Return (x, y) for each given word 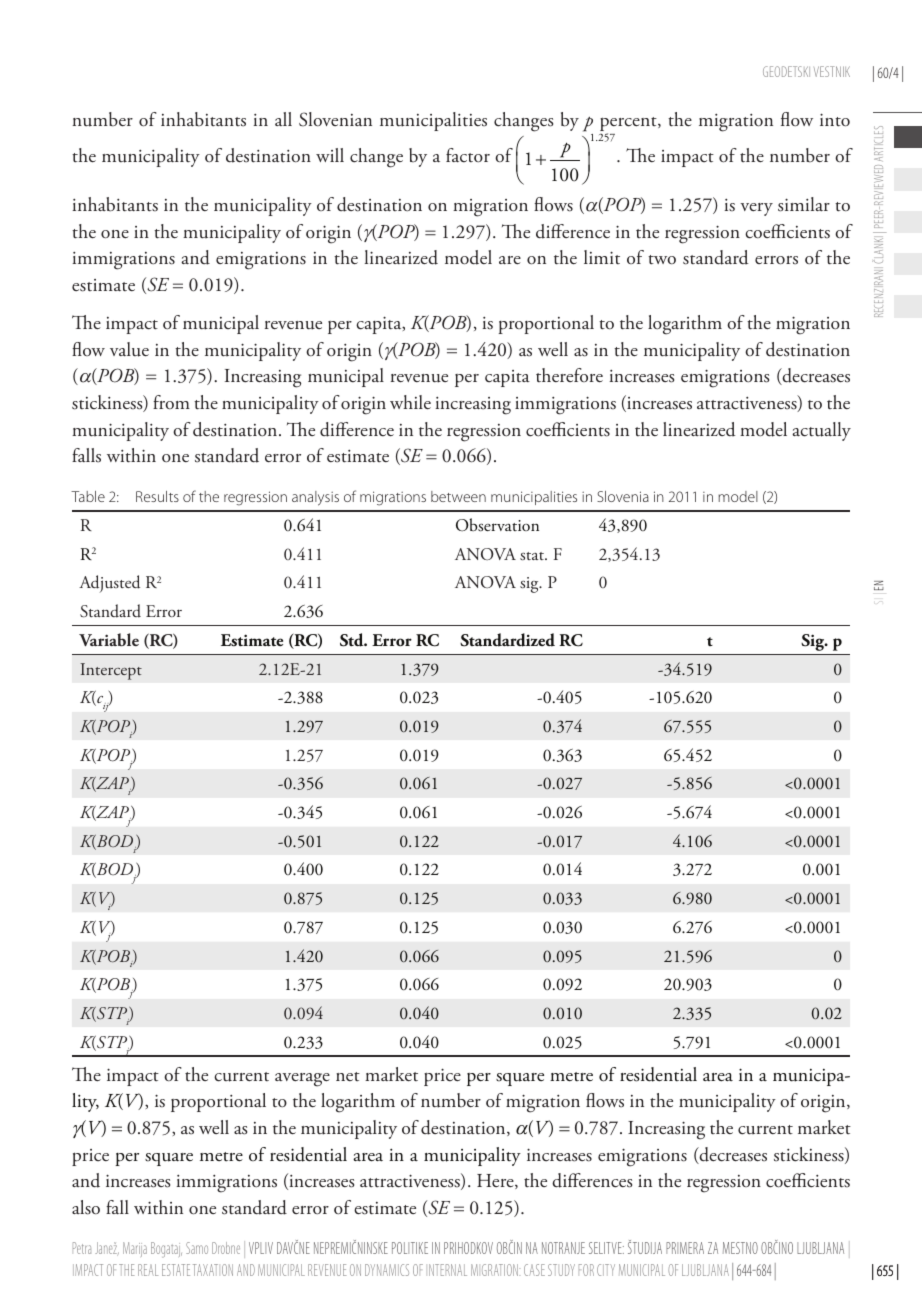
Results (157, 496)
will (330, 155)
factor (468, 155)
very (756, 209)
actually (821, 431)
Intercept (111, 671)
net (348, 1076)
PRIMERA (685, 1248)
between (458, 496)
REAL (148, 1270)
